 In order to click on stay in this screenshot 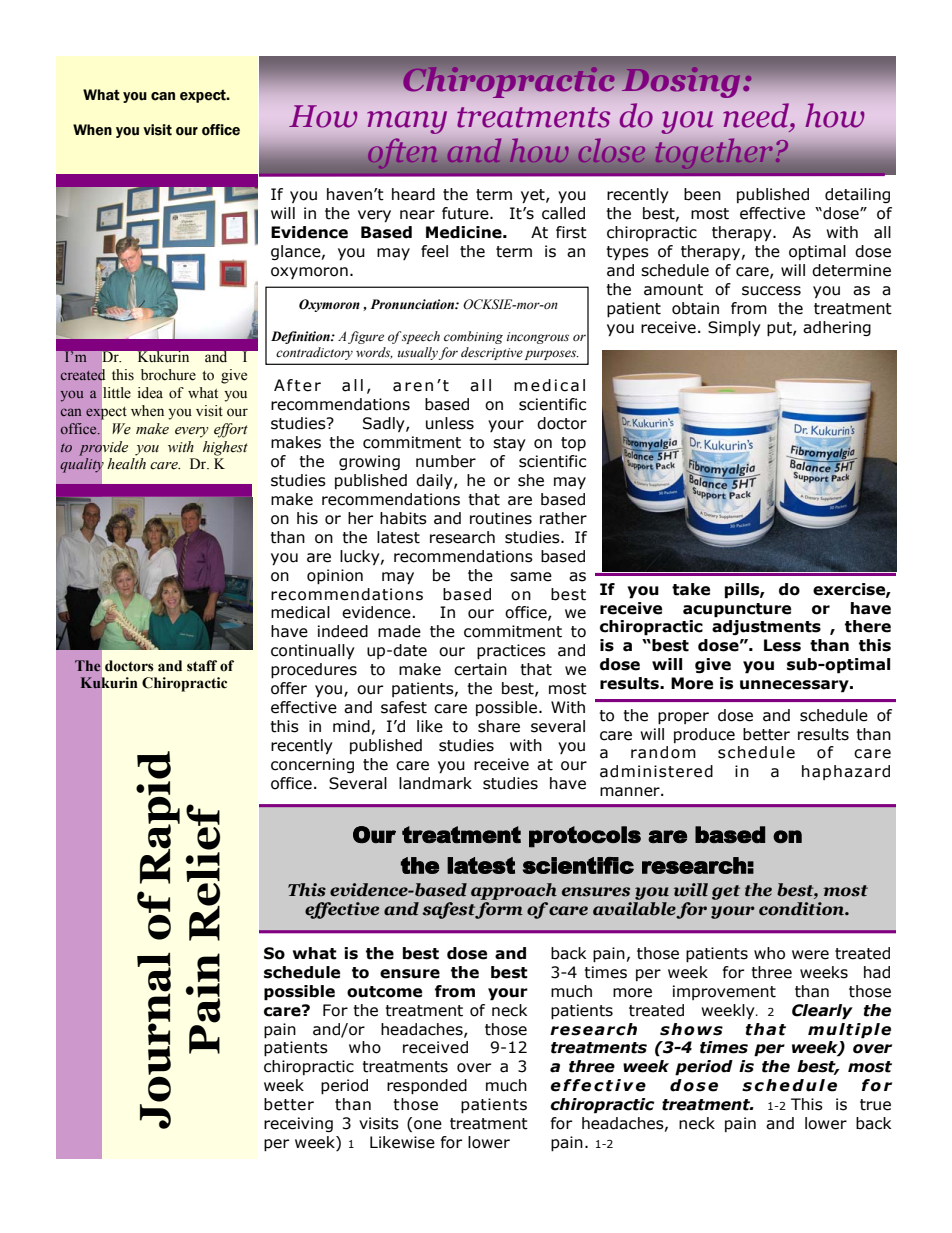, I will do `click(509, 444)`.
